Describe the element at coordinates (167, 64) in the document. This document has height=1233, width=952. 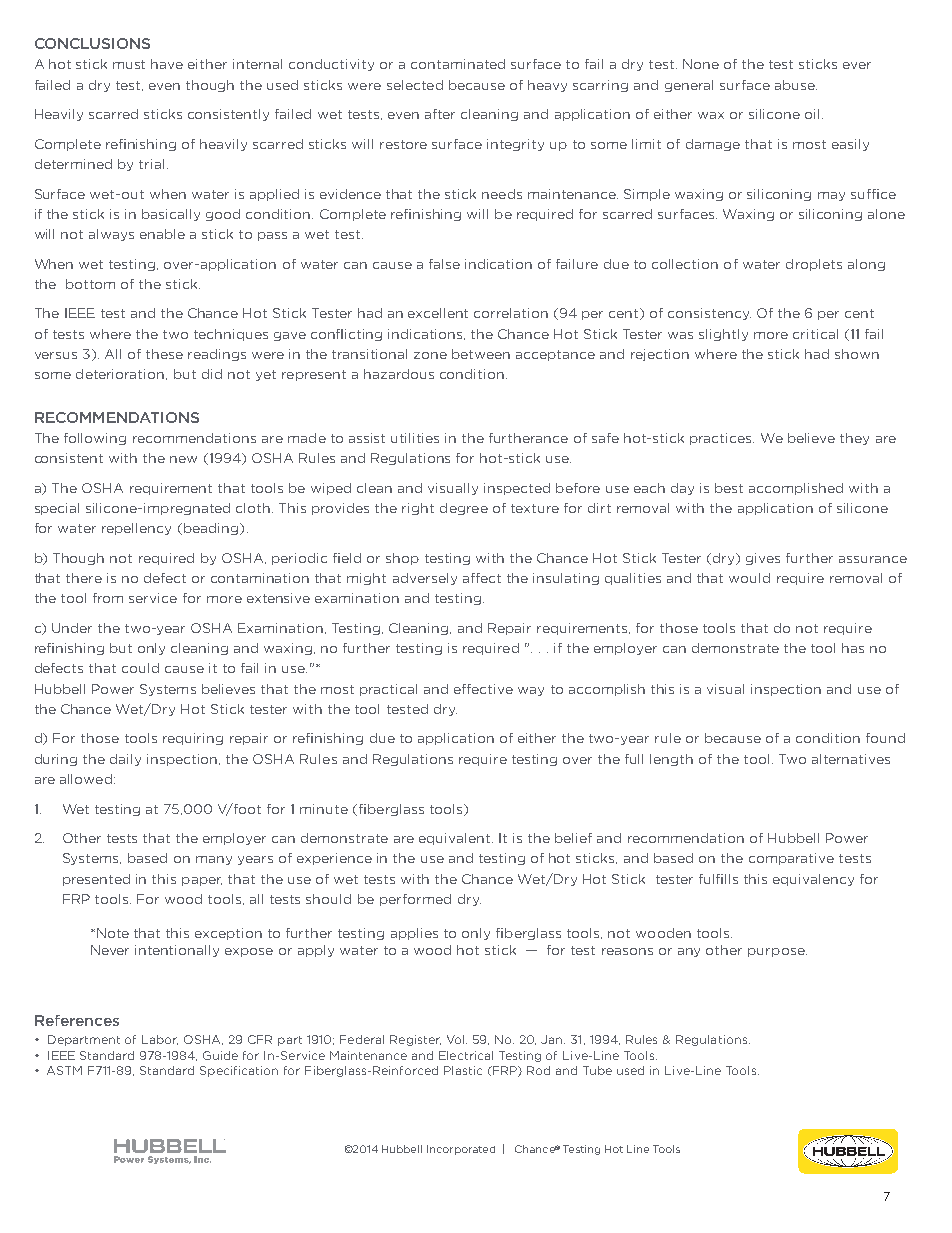
I see `have` at that location.
